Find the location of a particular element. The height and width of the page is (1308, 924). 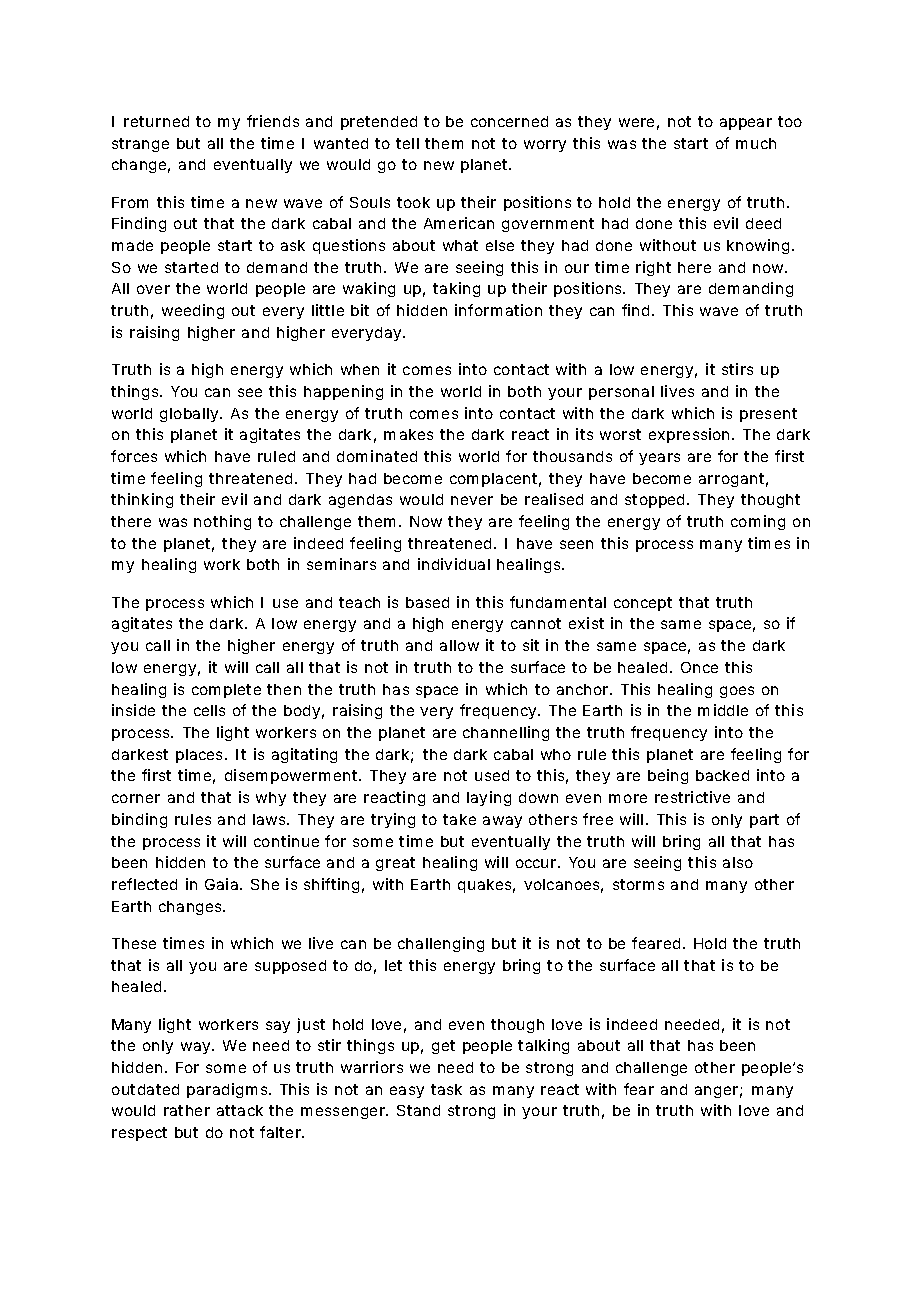

never is located at coordinates (472, 500).
